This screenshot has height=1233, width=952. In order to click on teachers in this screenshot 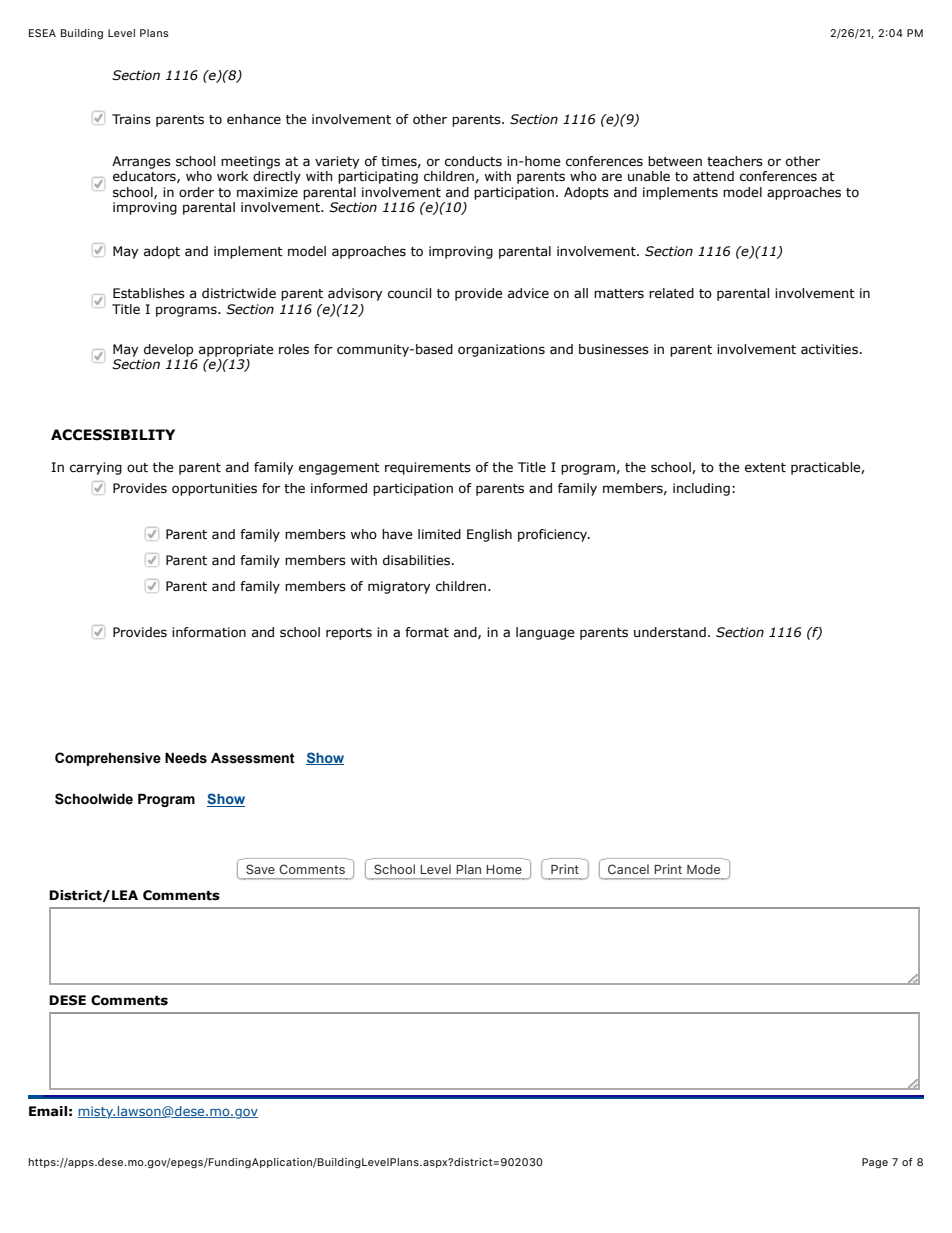, I will do `click(735, 161)`.
